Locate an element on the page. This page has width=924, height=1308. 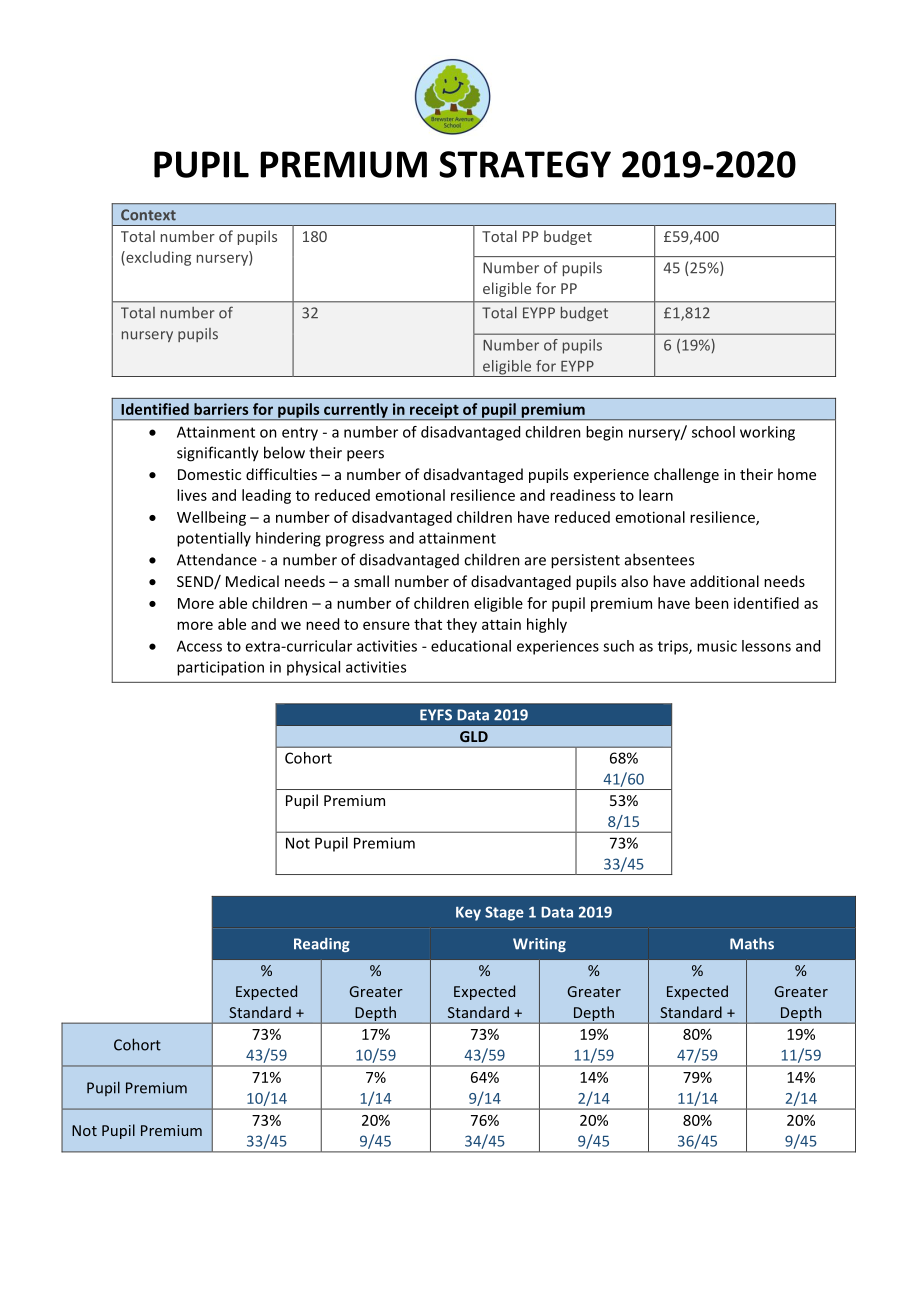
music is located at coordinates (717, 646).
